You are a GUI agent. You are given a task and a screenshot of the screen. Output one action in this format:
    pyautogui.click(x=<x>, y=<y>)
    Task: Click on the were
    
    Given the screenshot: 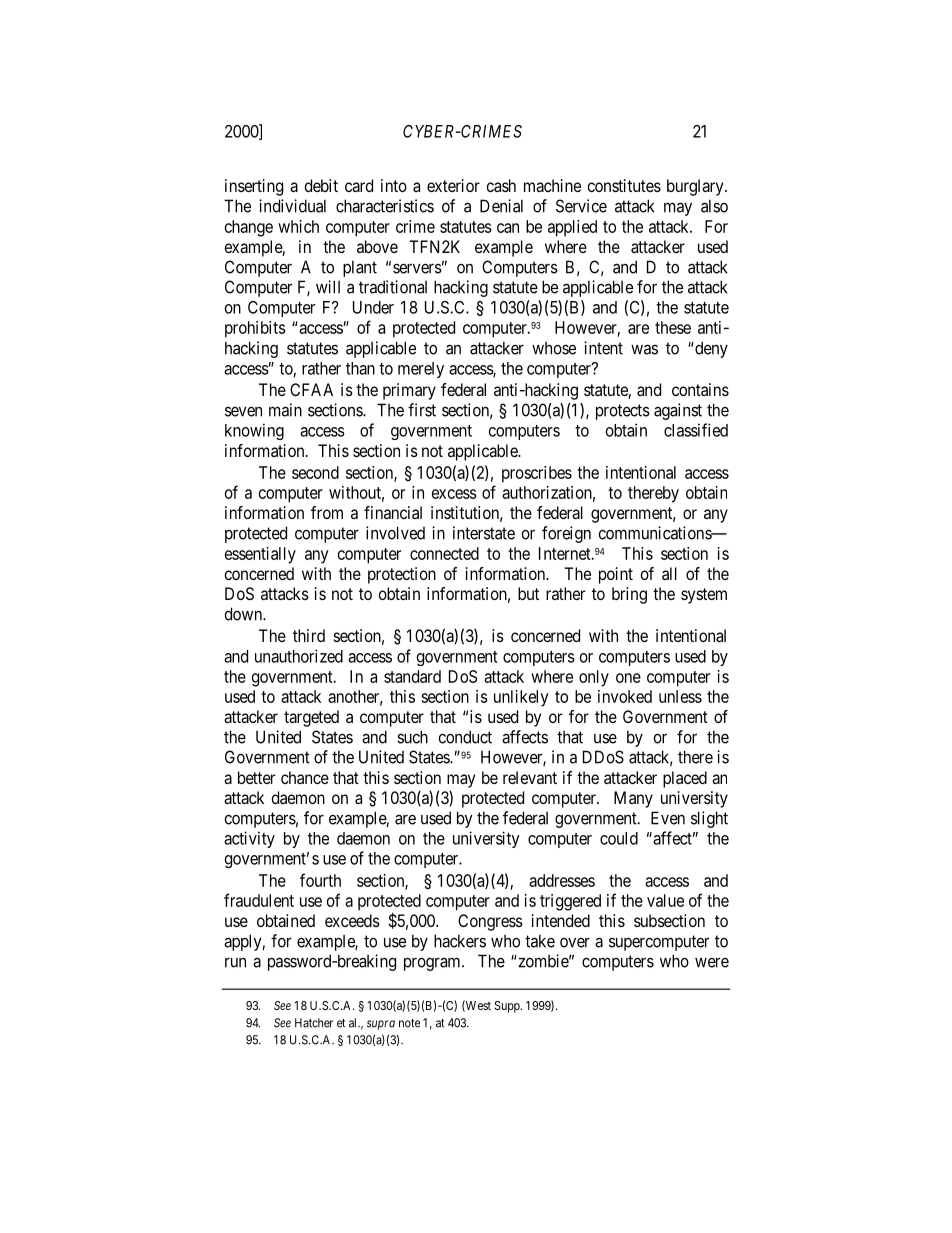 What is the action you would take?
    pyautogui.click(x=712, y=962)
